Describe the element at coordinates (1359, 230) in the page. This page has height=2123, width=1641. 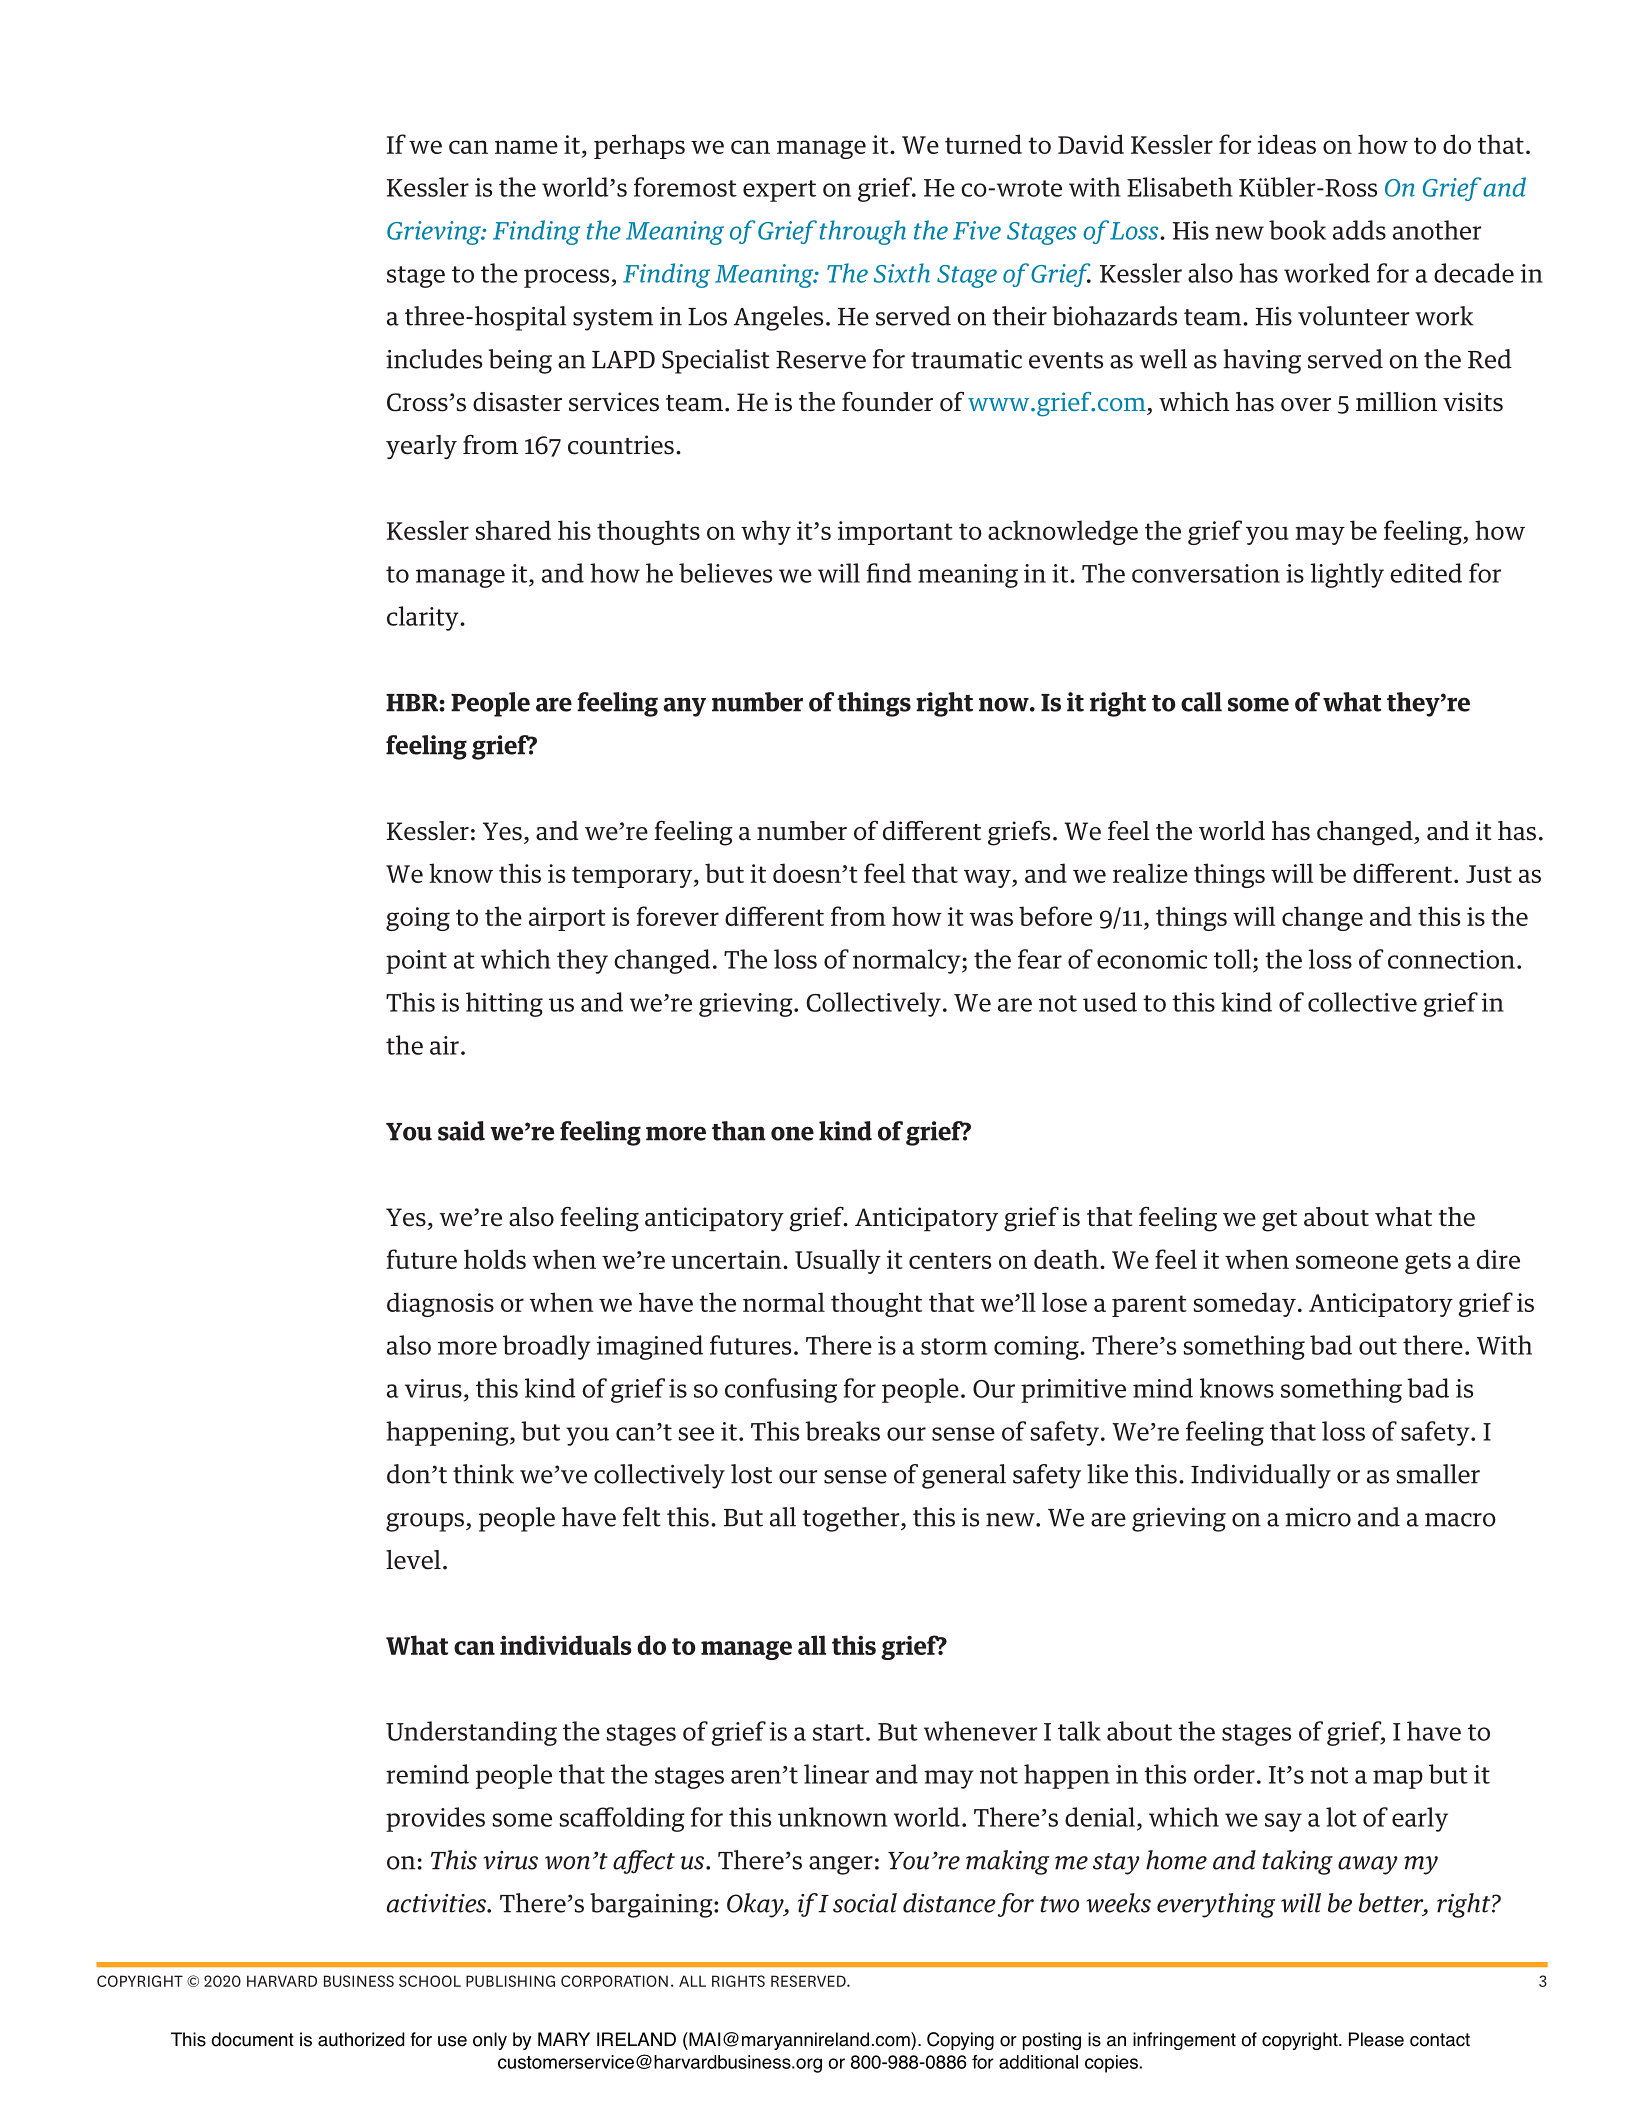
I see `adds` at that location.
